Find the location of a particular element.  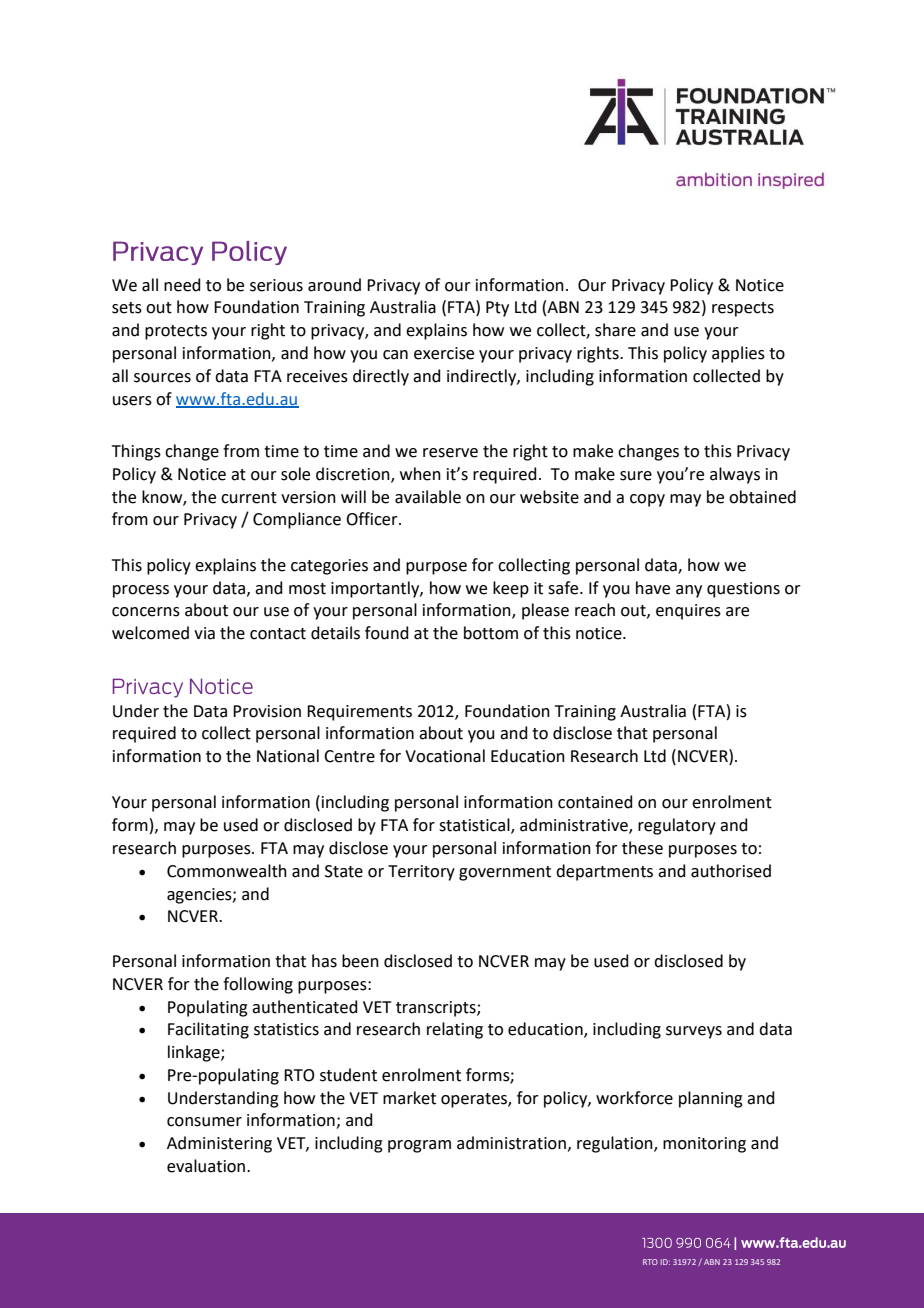

Commonwealth is located at coordinates (227, 871).
